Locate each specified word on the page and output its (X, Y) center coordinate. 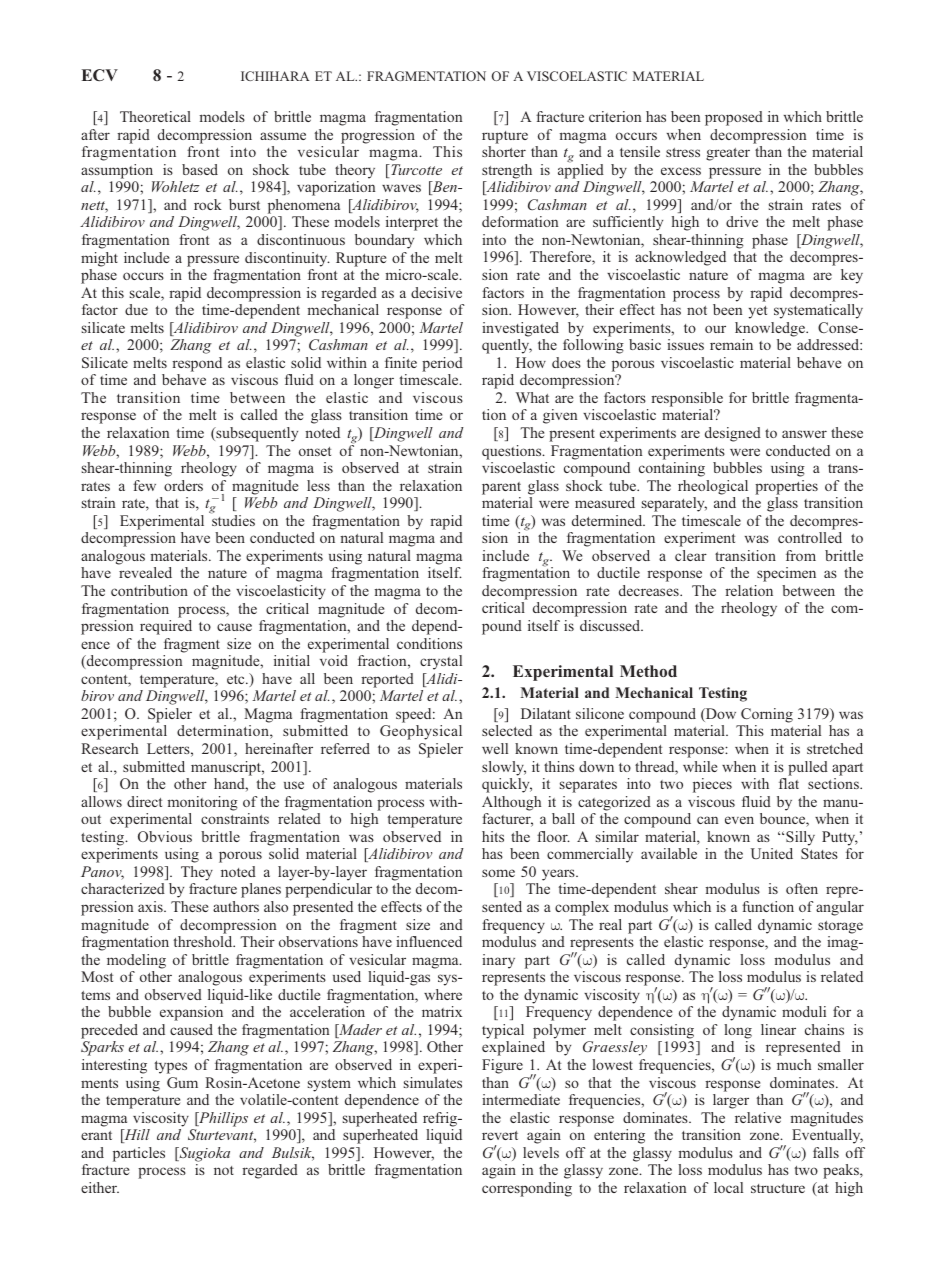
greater (728, 154)
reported (387, 680)
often (802, 888)
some (498, 873)
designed (733, 434)
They (197, 873)
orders (183, 485)
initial (292, 660)
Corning (767, 715)
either (100, 1187)
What (532, 397)
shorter (504, 151)
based (200, 169)
